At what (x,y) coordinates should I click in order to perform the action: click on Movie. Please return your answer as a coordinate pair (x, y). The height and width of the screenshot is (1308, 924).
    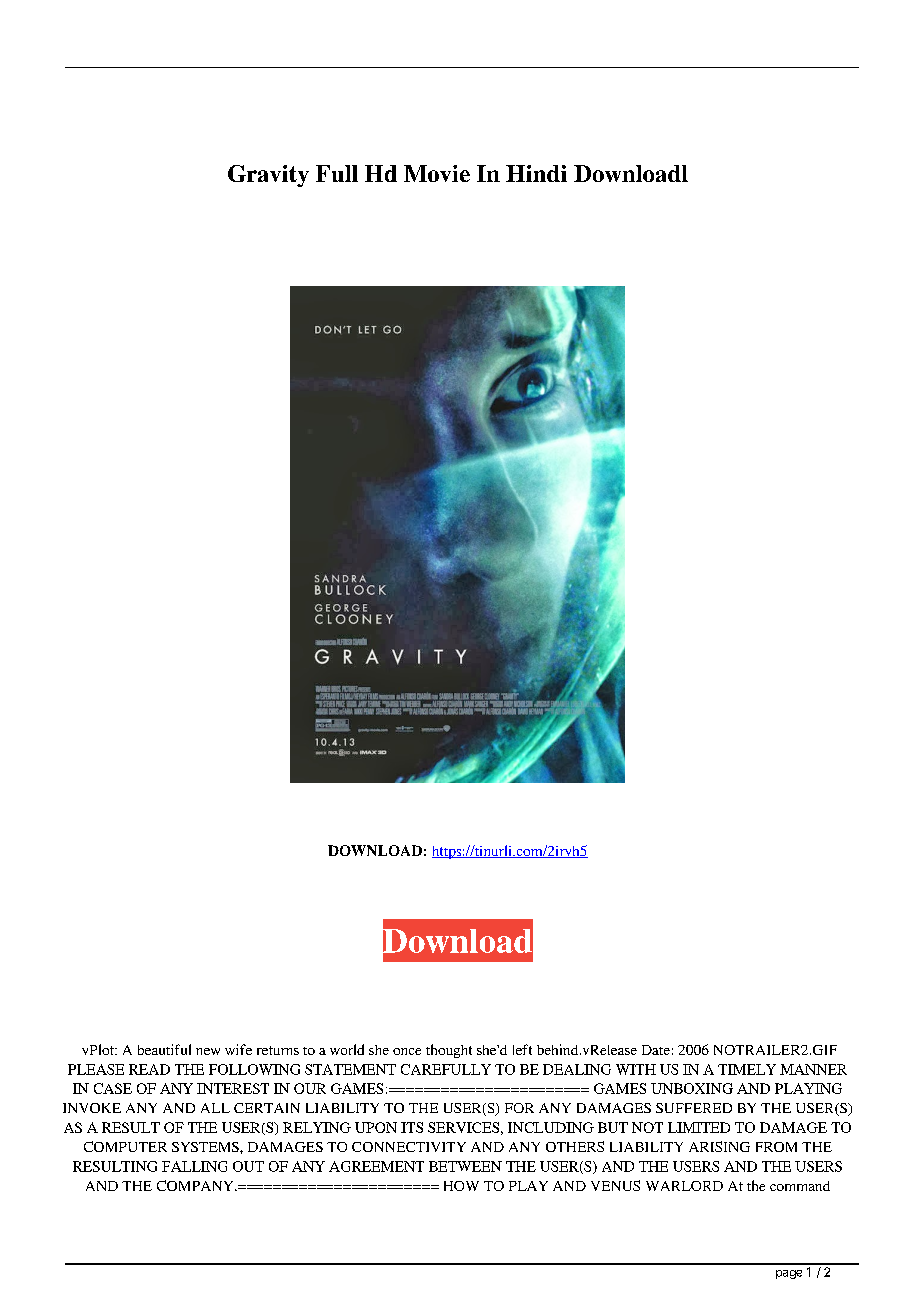
    Looking at the image, I should click on (437, 173).
